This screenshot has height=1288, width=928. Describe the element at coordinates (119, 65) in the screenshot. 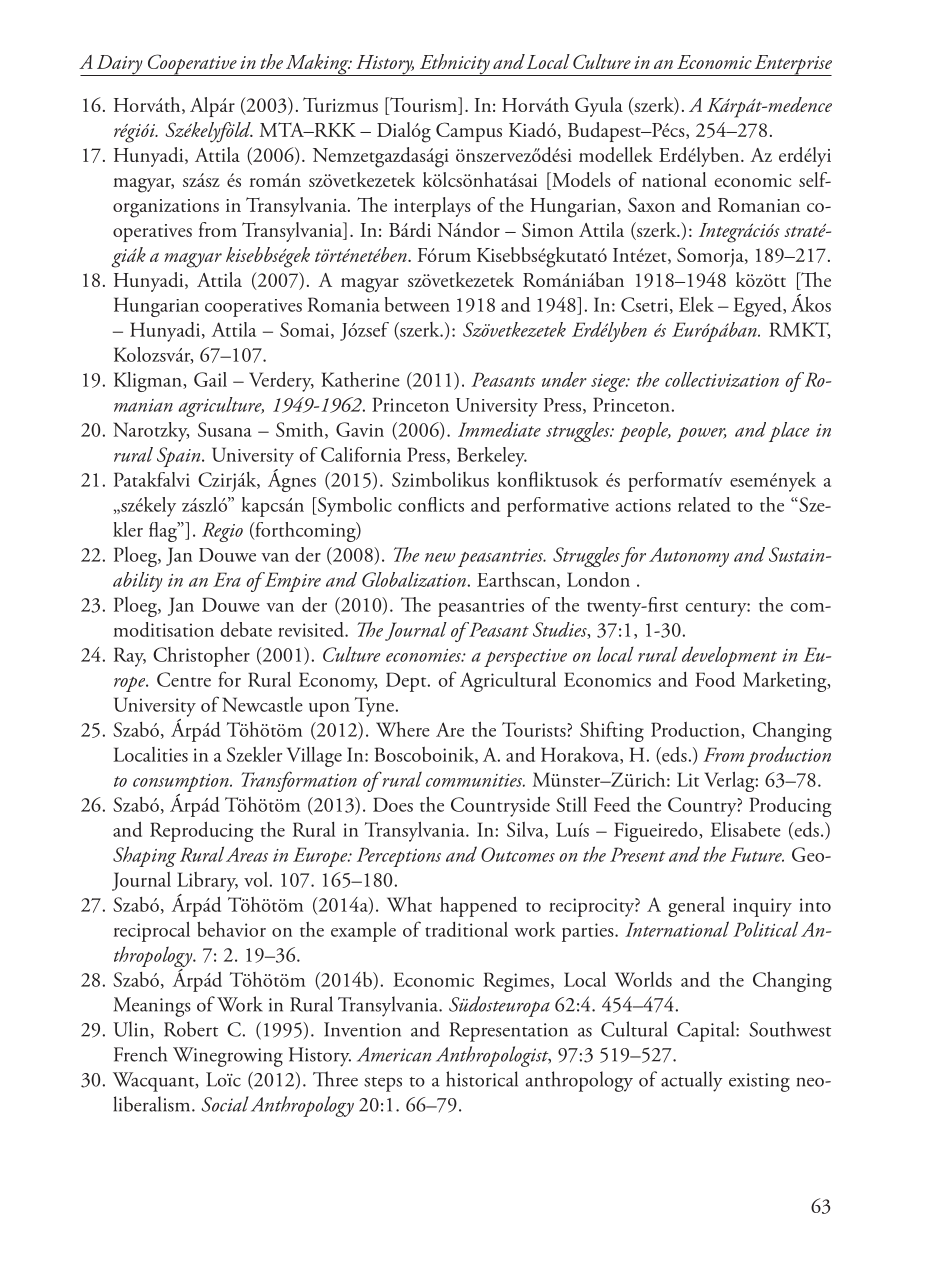

I see `Dairy` at that location.
